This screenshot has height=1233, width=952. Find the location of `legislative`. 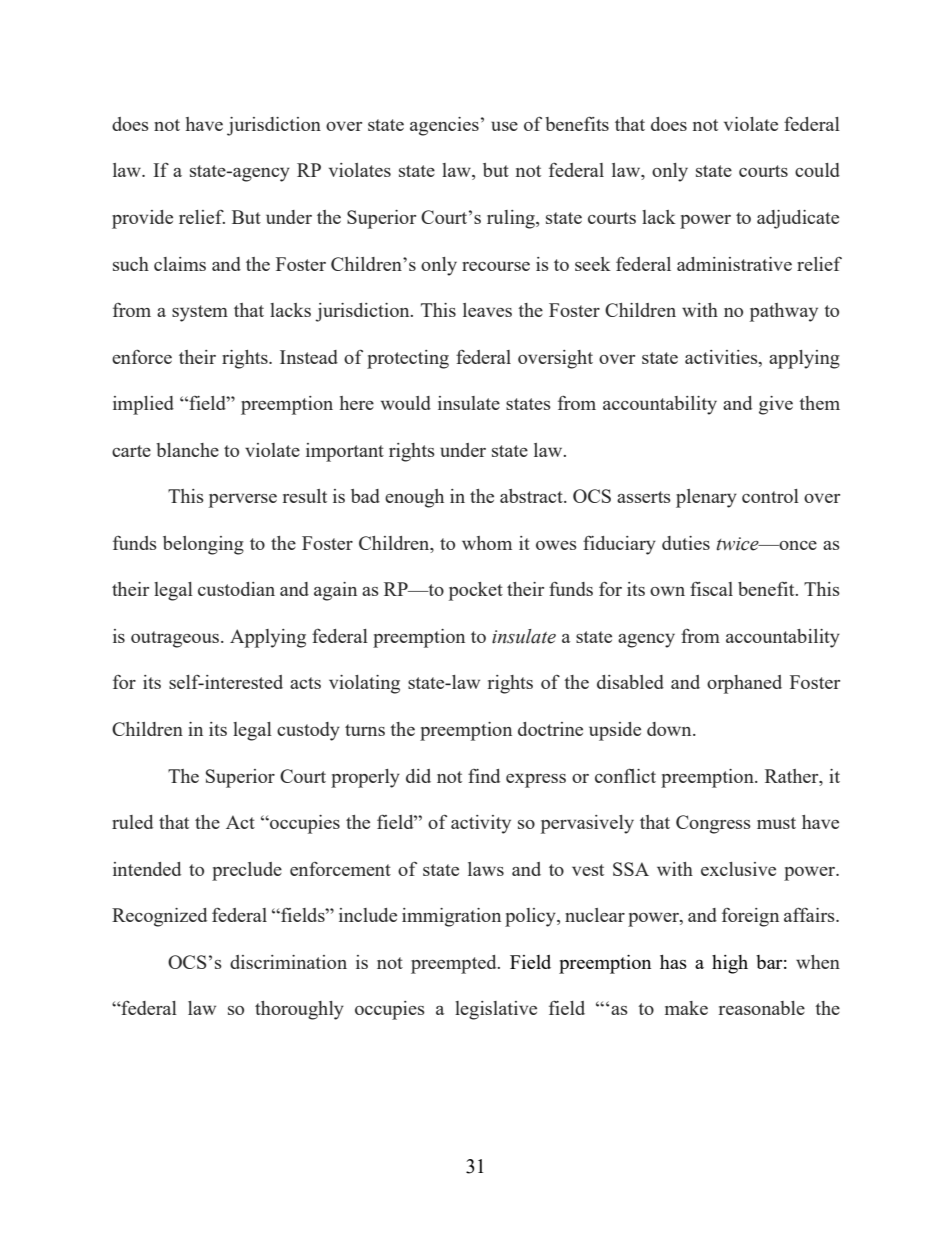

legislative is located at coordinates (496, 1010).
